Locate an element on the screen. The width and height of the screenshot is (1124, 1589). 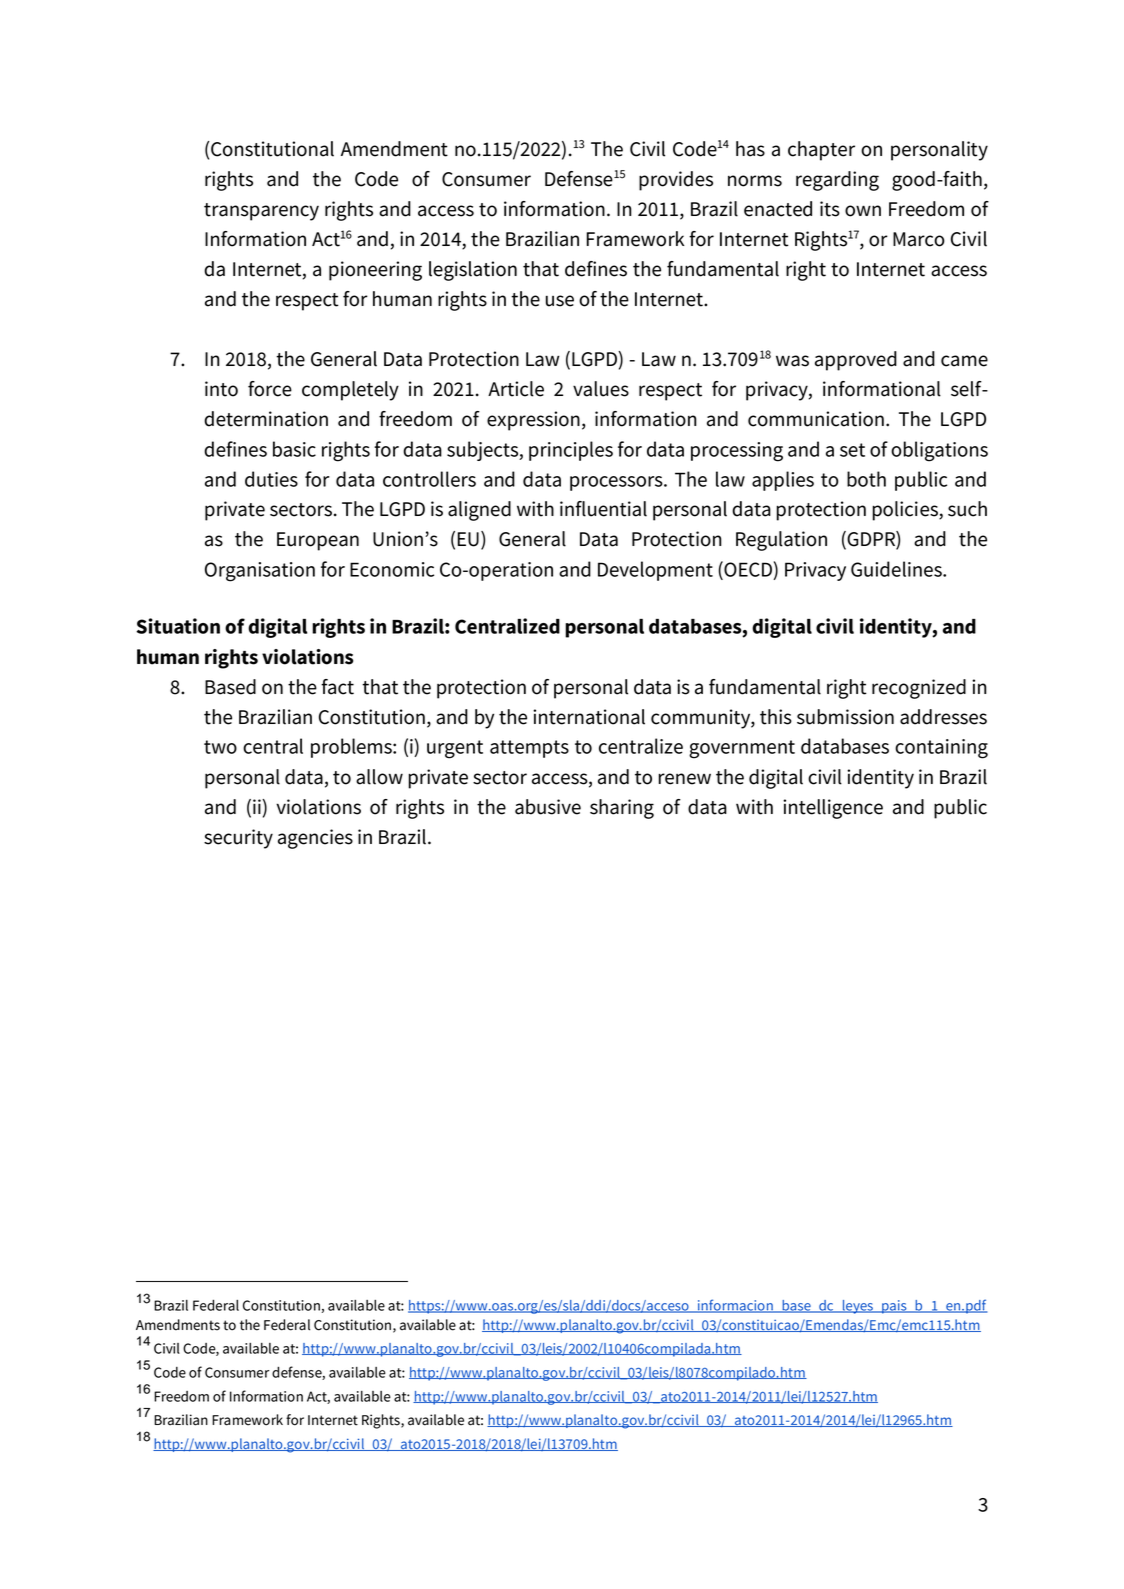
provides is located at coordinates (676, 181).
